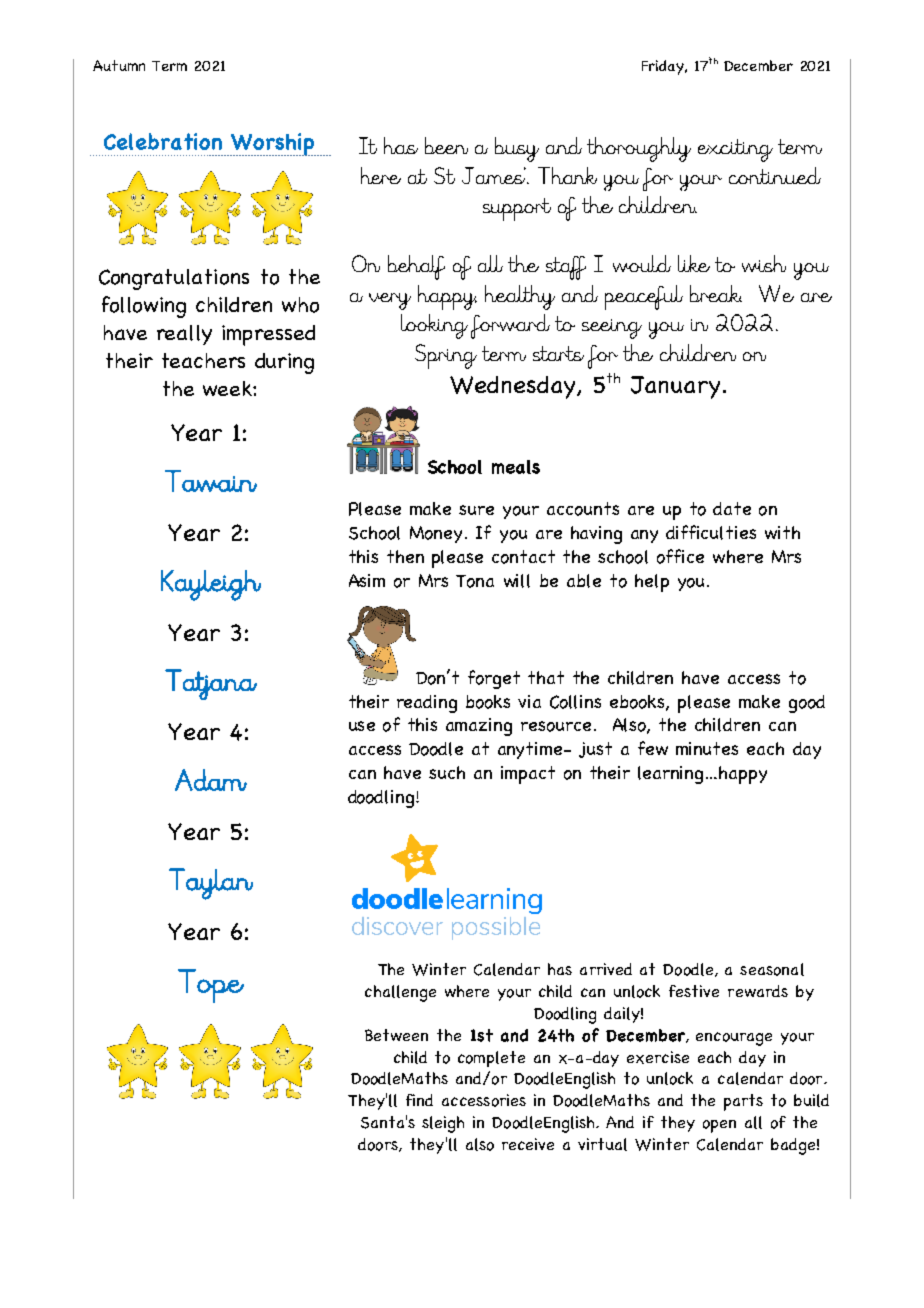 This screenshot has width=924, height=1308. Describe the element at coordinates (447, 772) in the screenshot. I see `such` at that location.
